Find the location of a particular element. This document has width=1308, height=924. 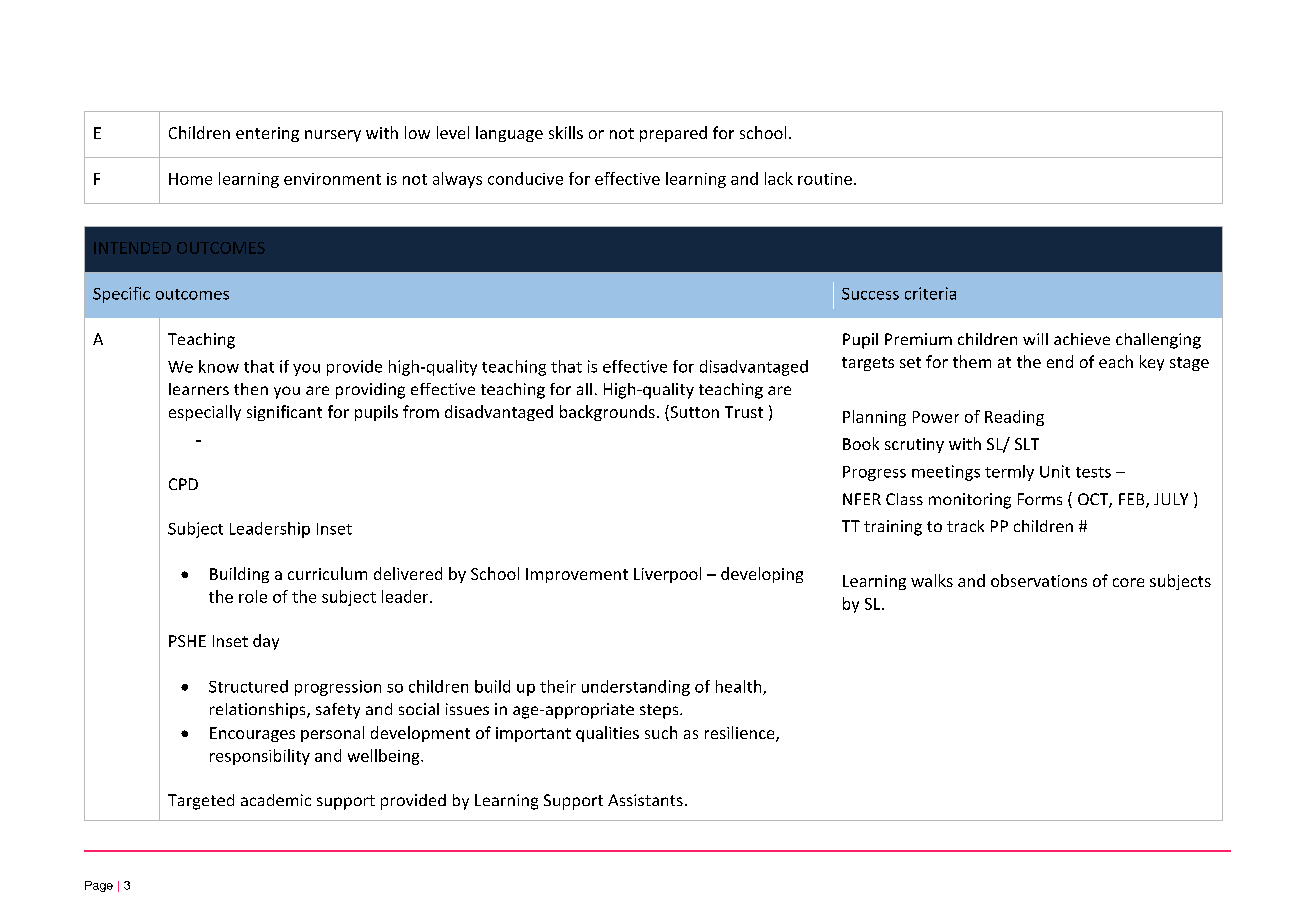

entering is located at coordinates (267, 134).
